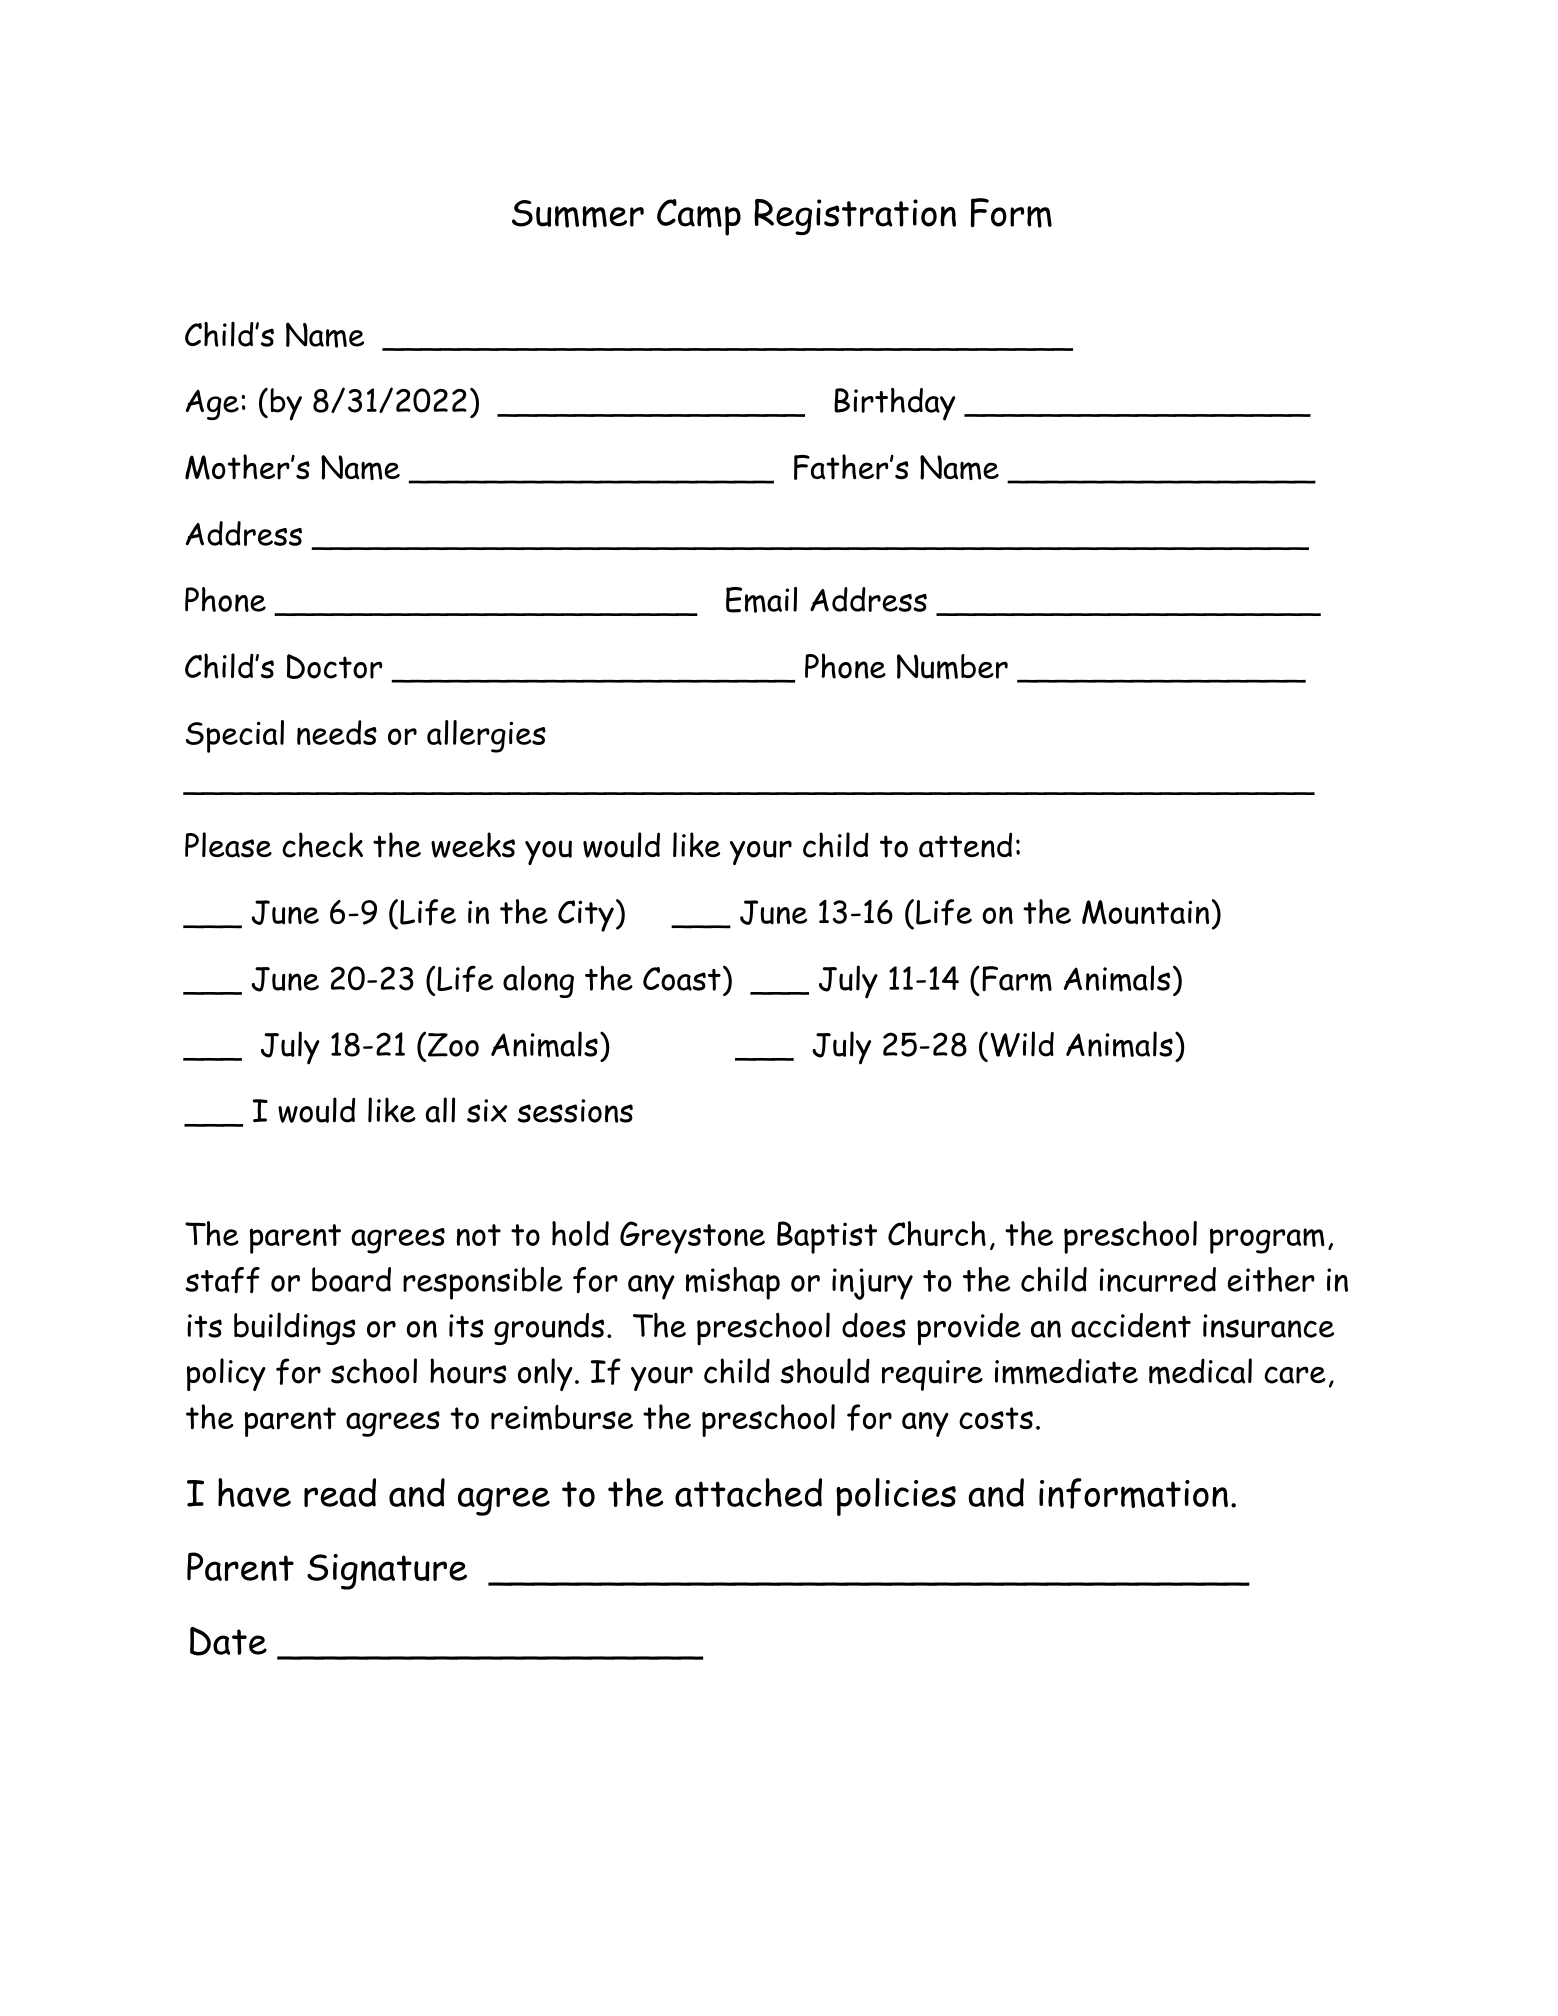 The height and width of the screenshot is (2016, 1558). What do you see at coordinates (896, 1497) in the screenshot?
I see `policies` at bounding box center [896, 1497].
